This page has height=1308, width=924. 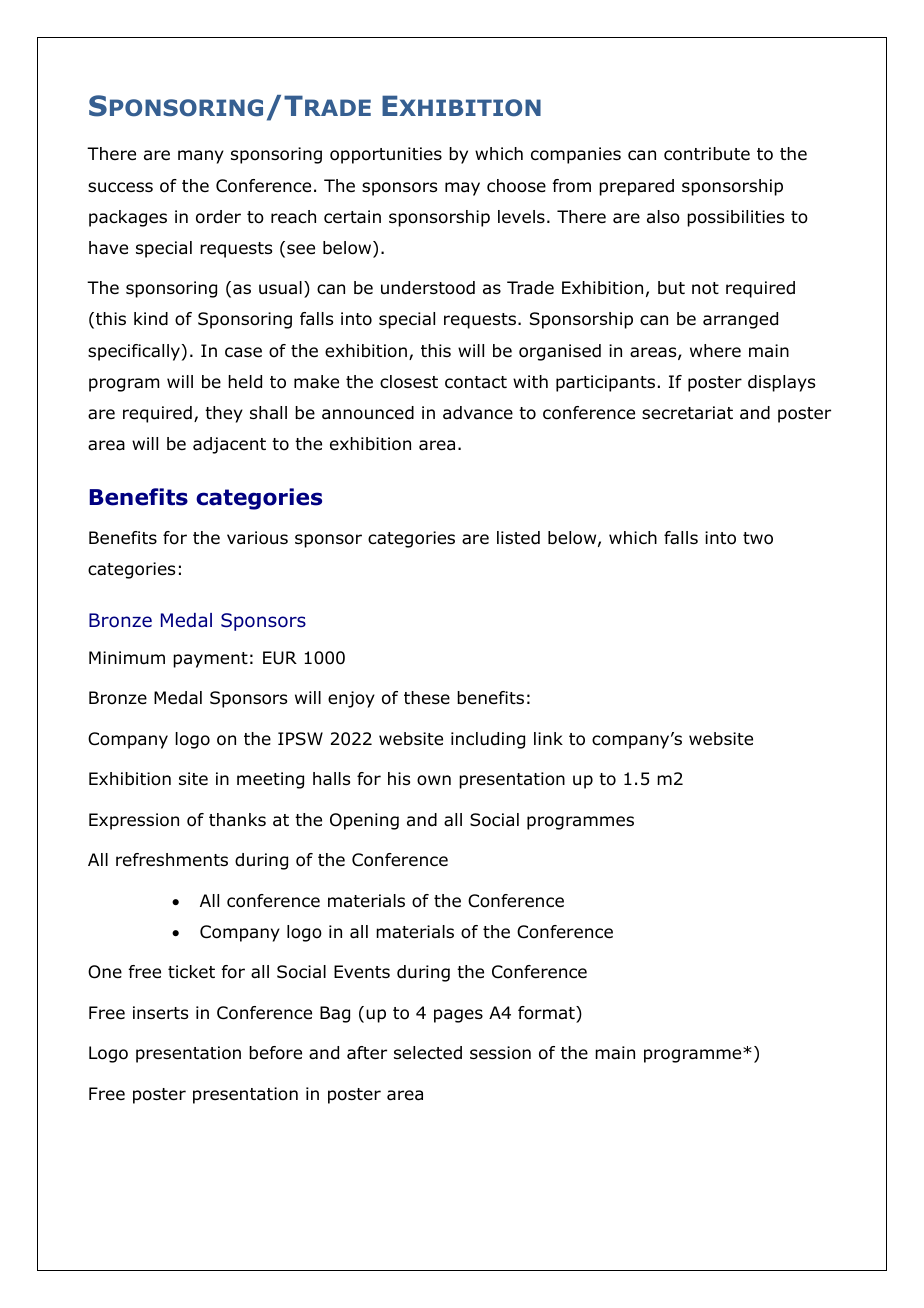 I want to click on contribute, so click(x=707, y=154).
